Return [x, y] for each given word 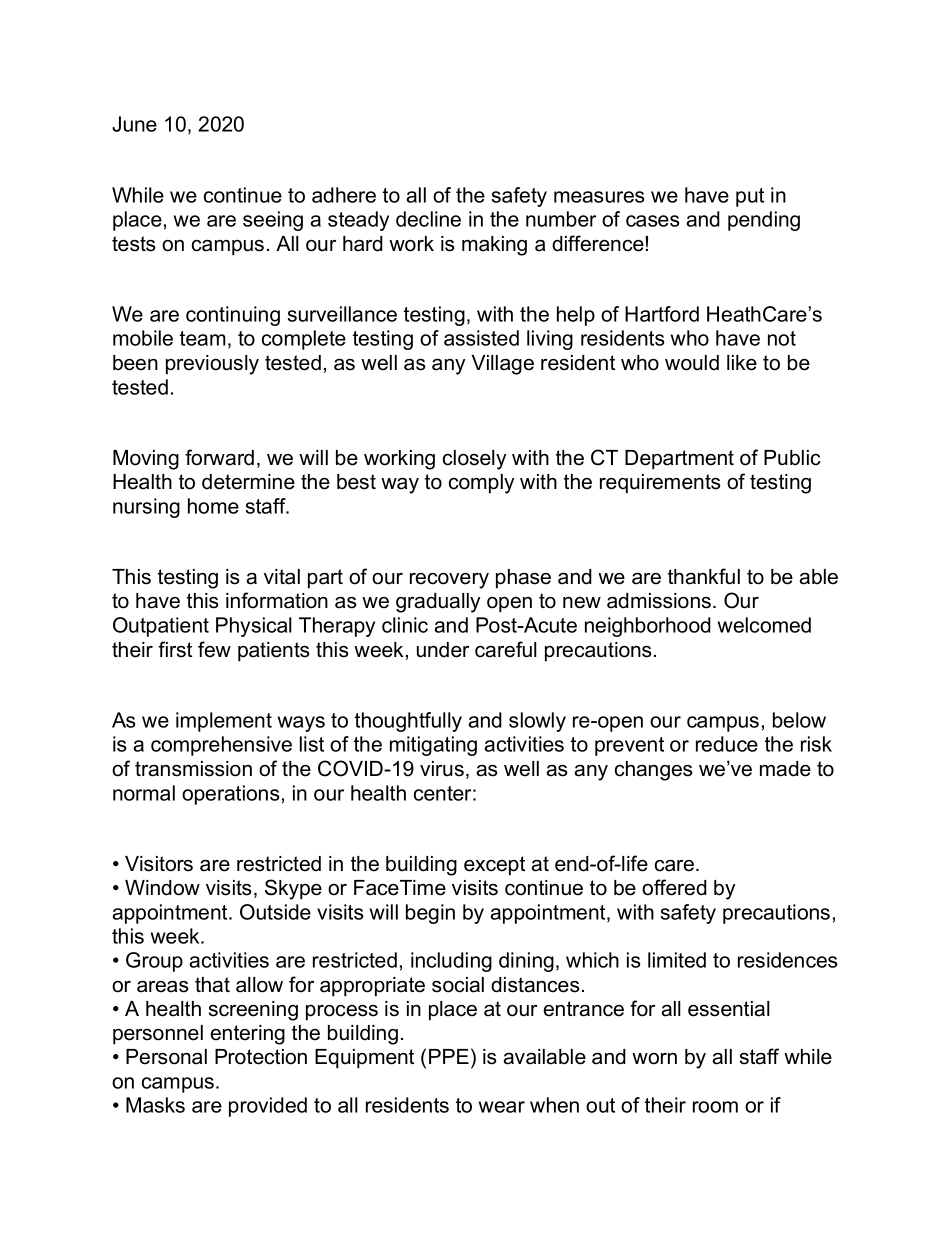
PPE [449, 1056]
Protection [261, 1057]
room [715, 1107]
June [134, 124]
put [750, 197]
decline [428, 219]
